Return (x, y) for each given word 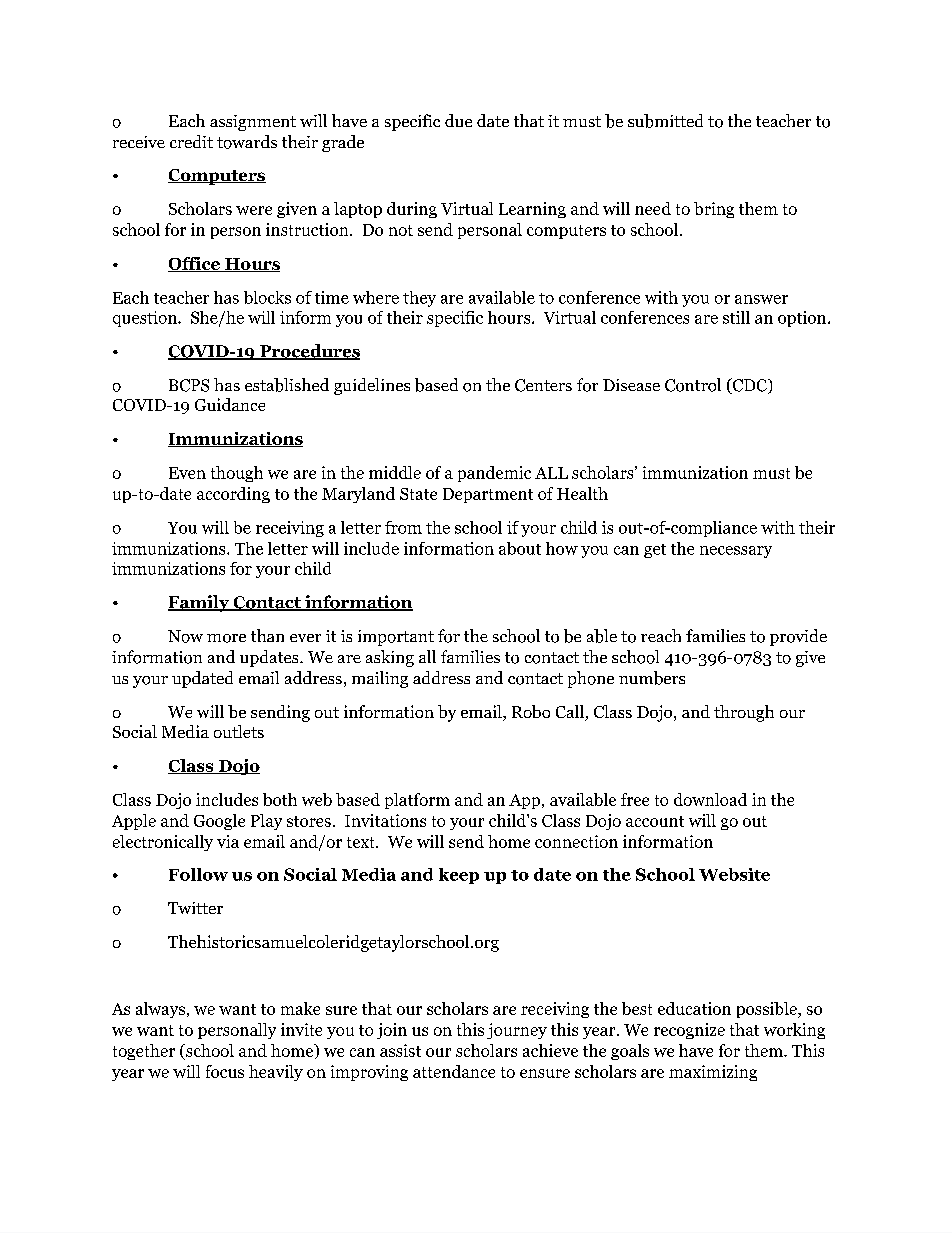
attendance (454, 1071)
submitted (665, 121)
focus (225, 1071)
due (458, 120)
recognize (689, 1031)
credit (191, 141)
